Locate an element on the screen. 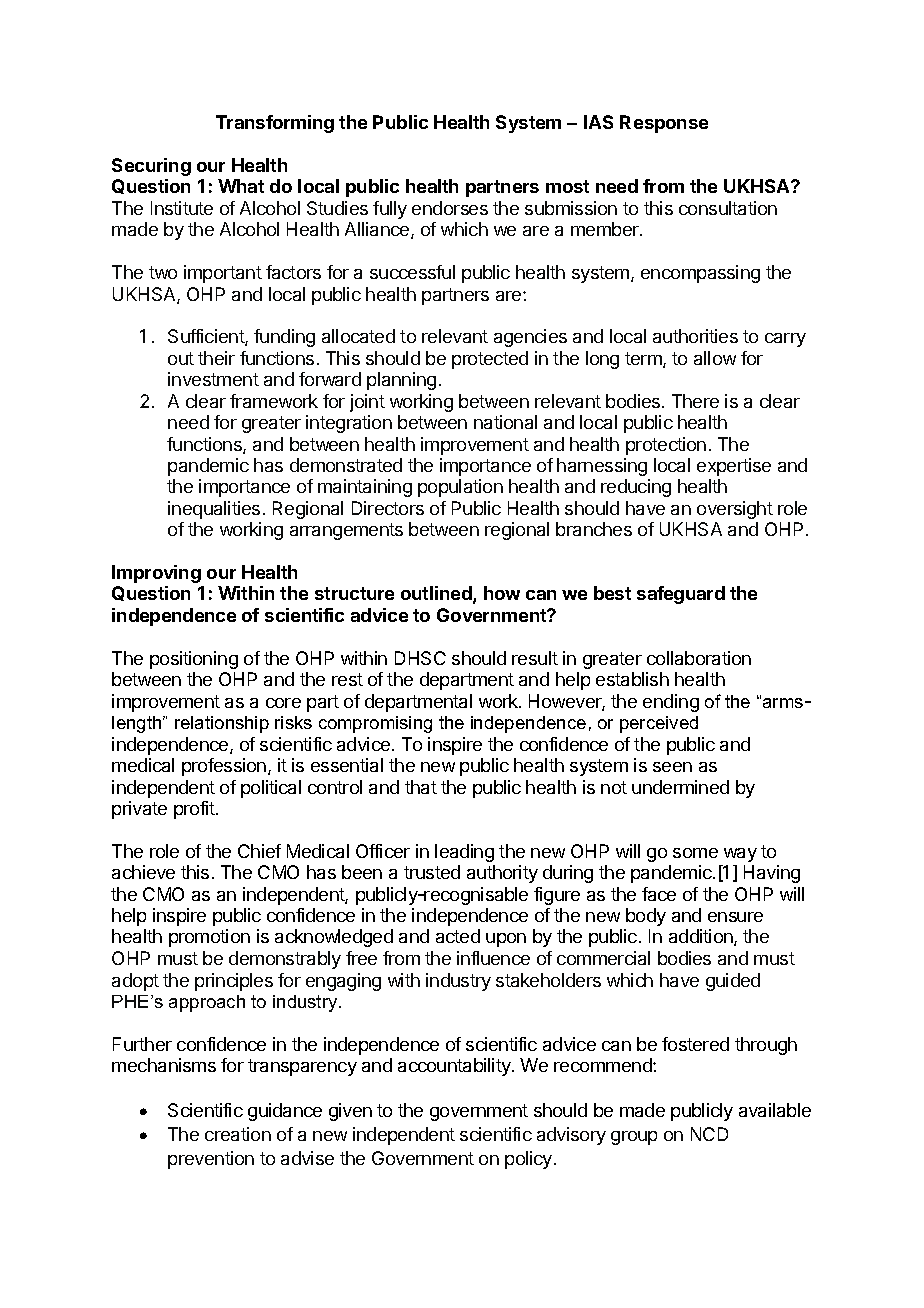 Image resolution: width=924 pixels, height=1308 pixels. Chief is located at coordinates (259, 851).
